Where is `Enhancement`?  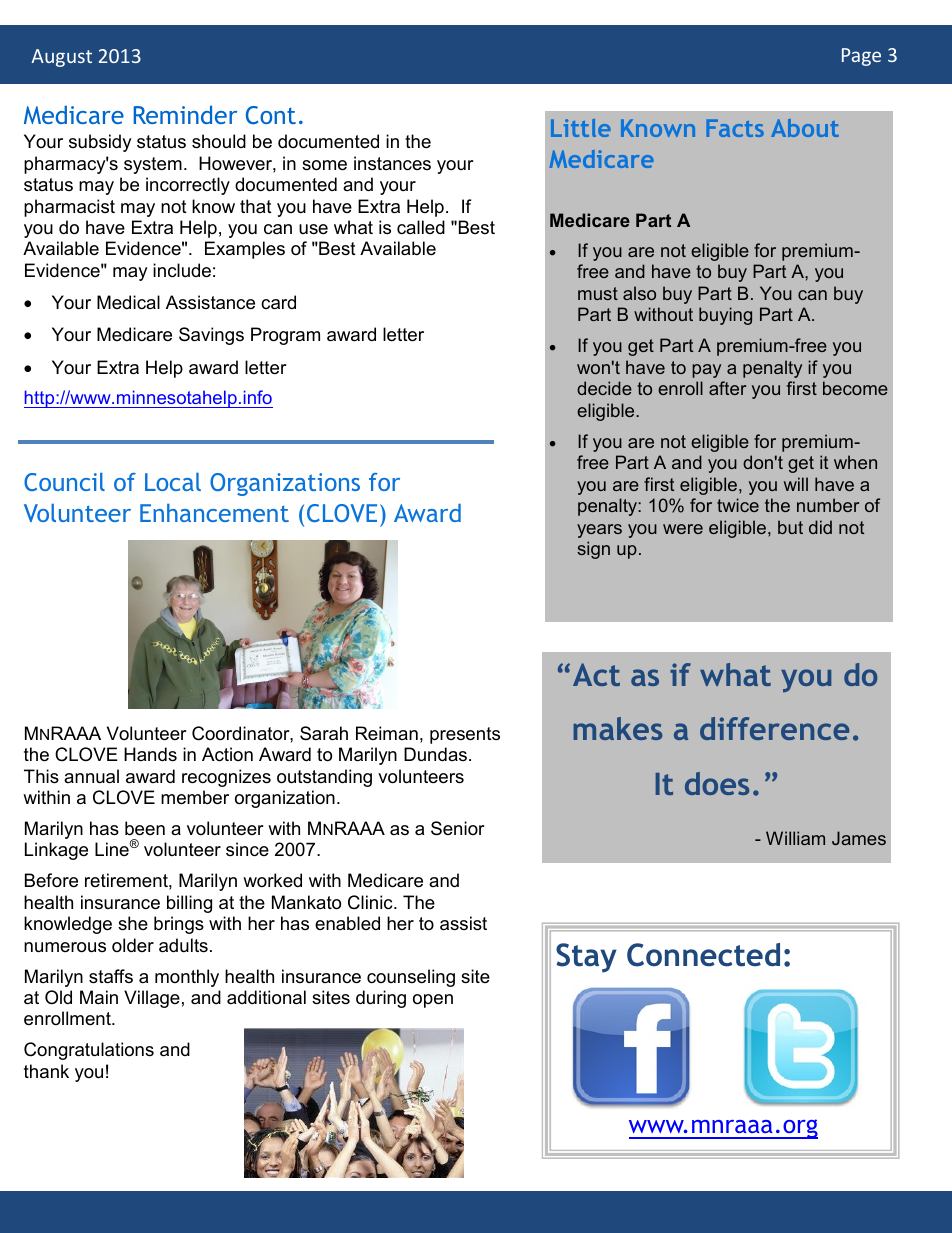
Enhancement is located at coordinates (214, 513).
